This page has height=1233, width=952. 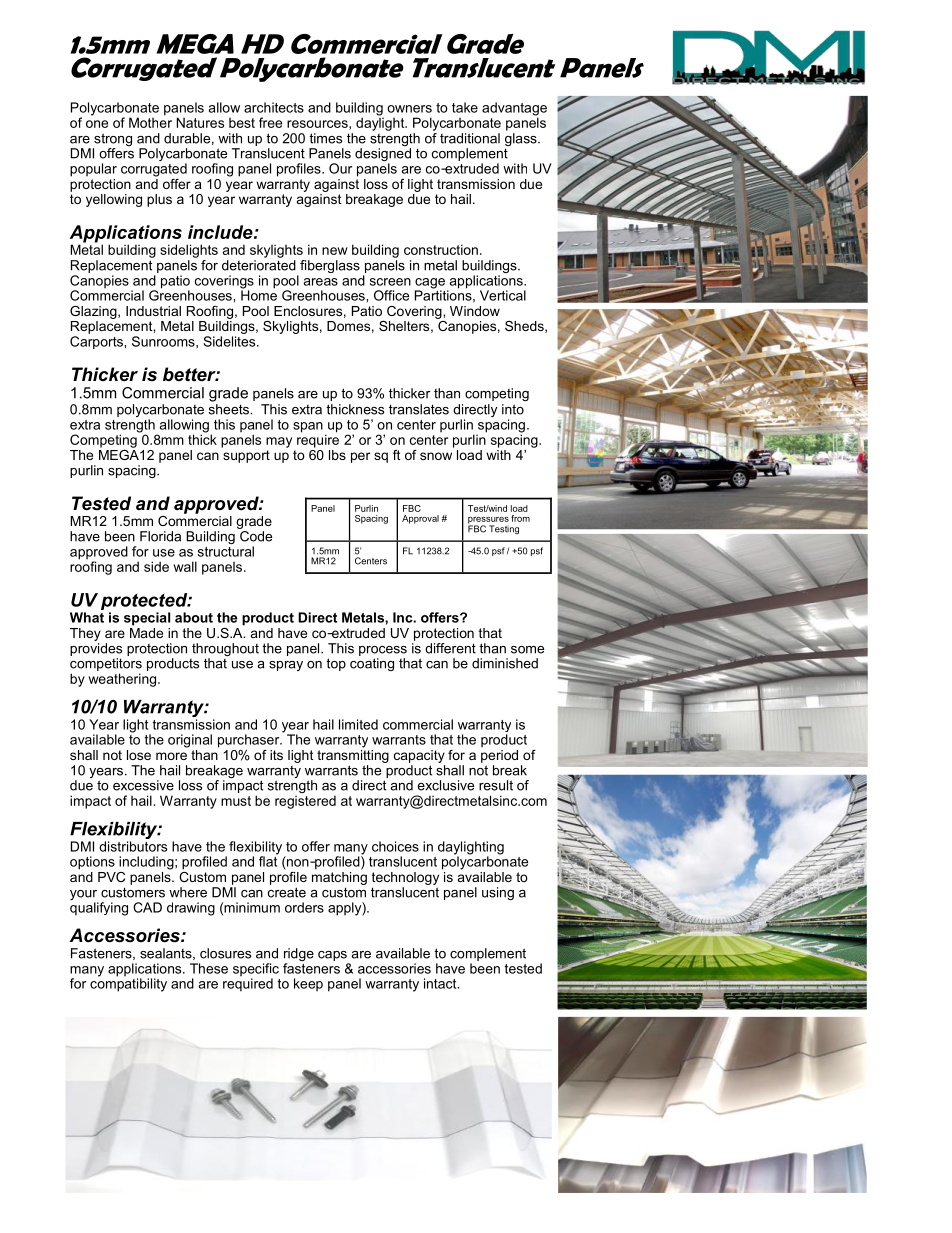 What do you see at coordinates (160, 536) in the page?
I see `Florida` at bounding box center [160, 536].
